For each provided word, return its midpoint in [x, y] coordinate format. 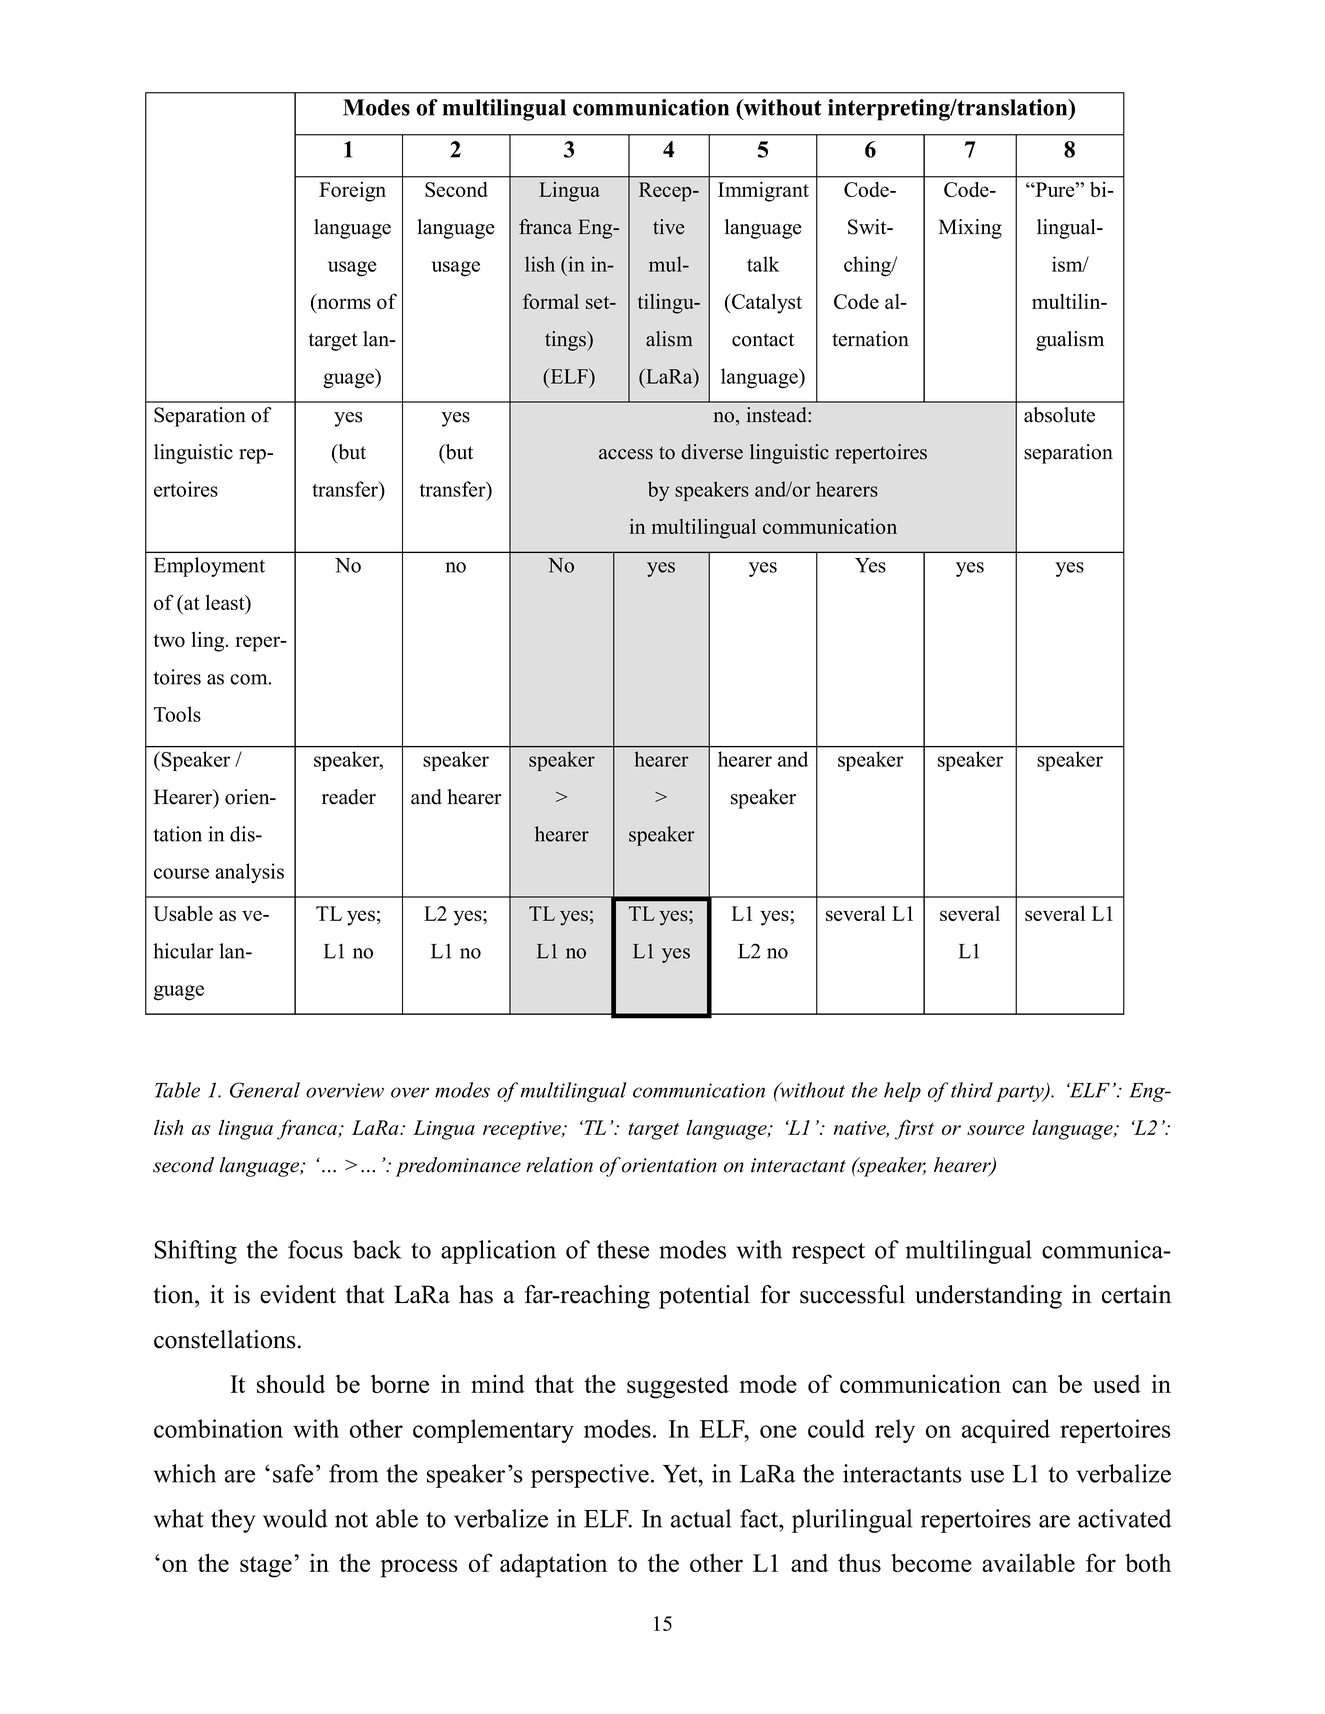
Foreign [352, 192]
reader [349, 797]
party [1021, 1093]
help [902, 1092]
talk [763, 264]
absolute [1059, 415]
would [295, 1518]
